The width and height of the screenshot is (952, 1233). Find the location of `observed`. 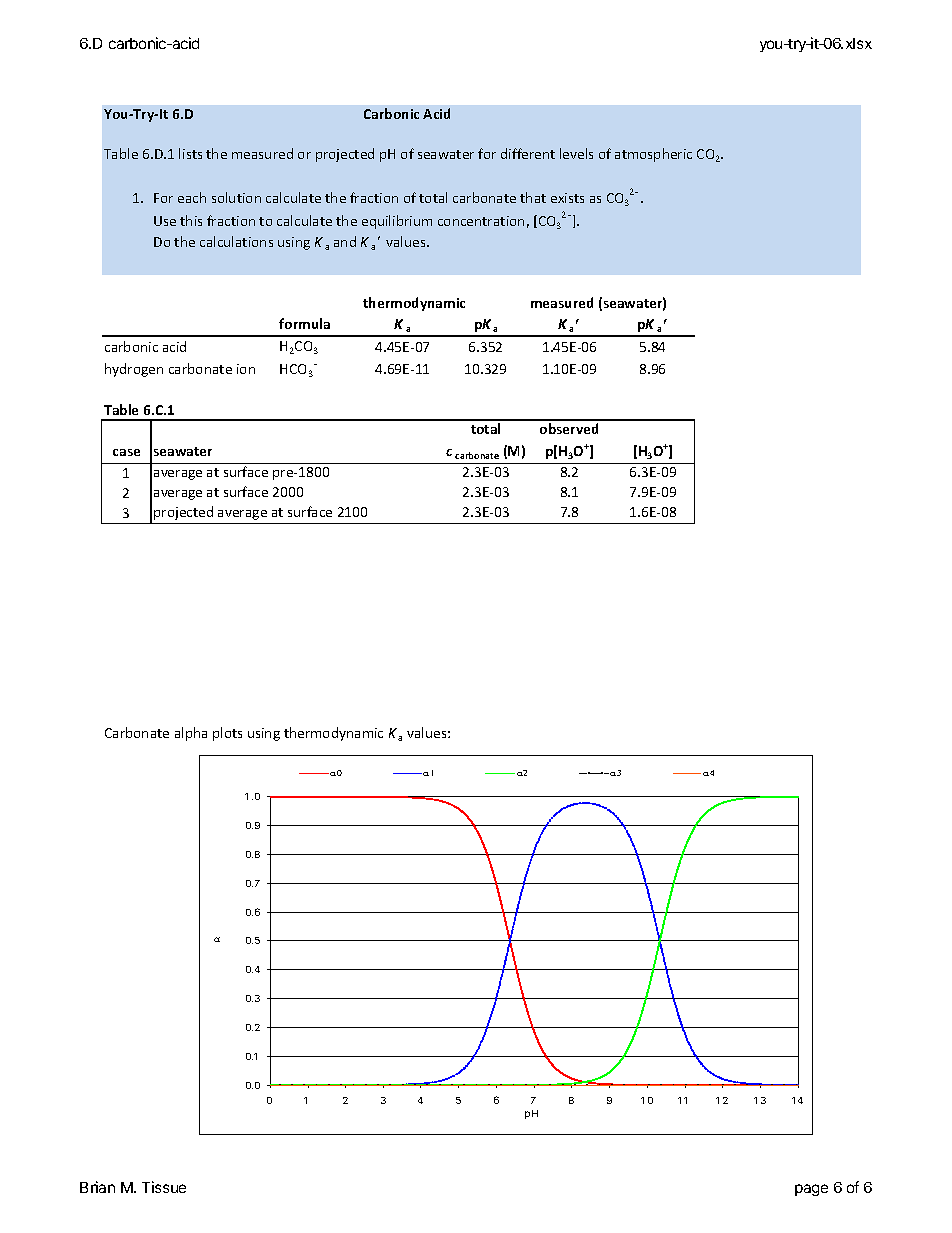

observed is located at coordinates (569, 428).
